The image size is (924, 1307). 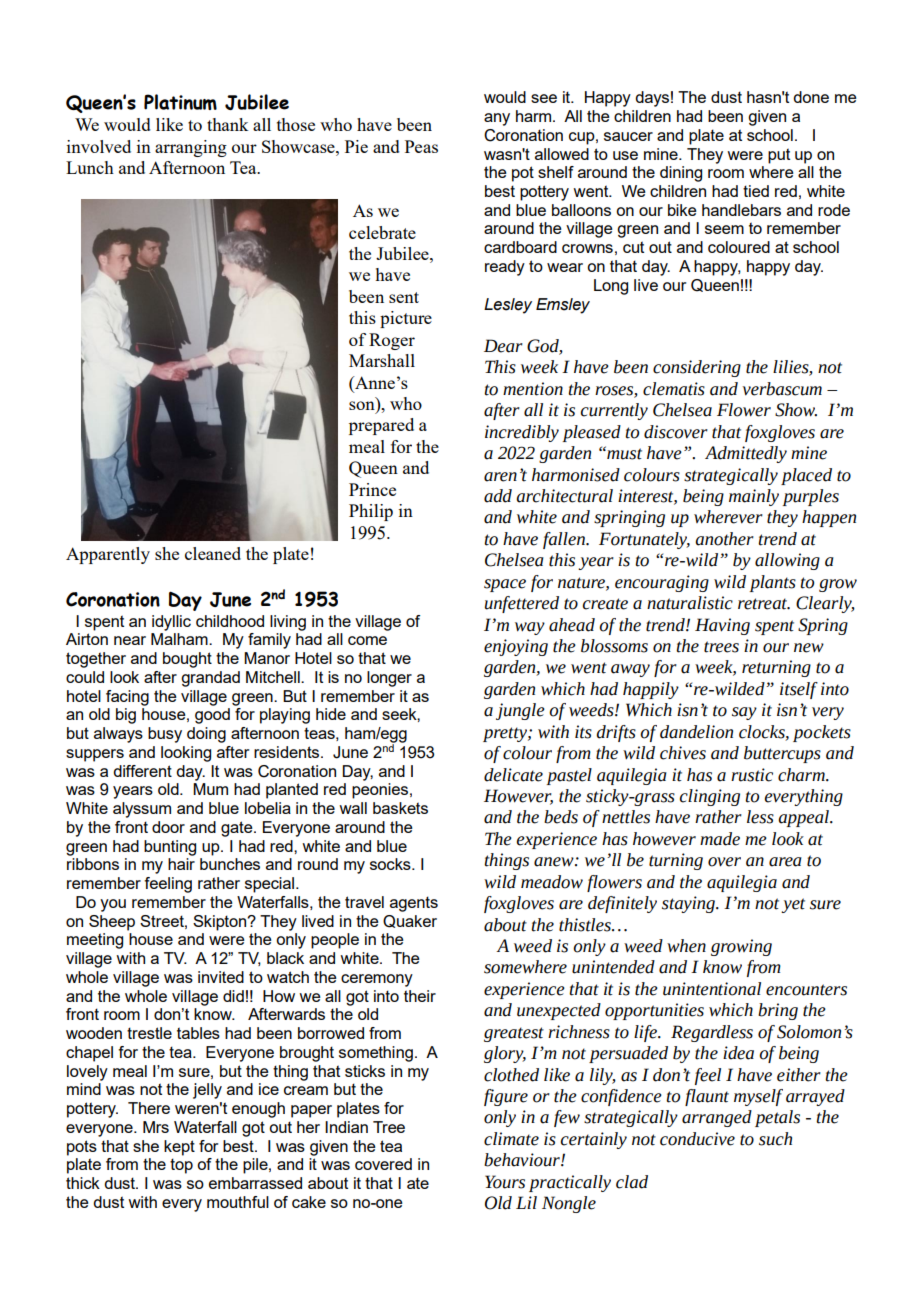 What do you see at coordinates (191, 148) in the document?
I see `arranging` at bounding box center [191, 148].
